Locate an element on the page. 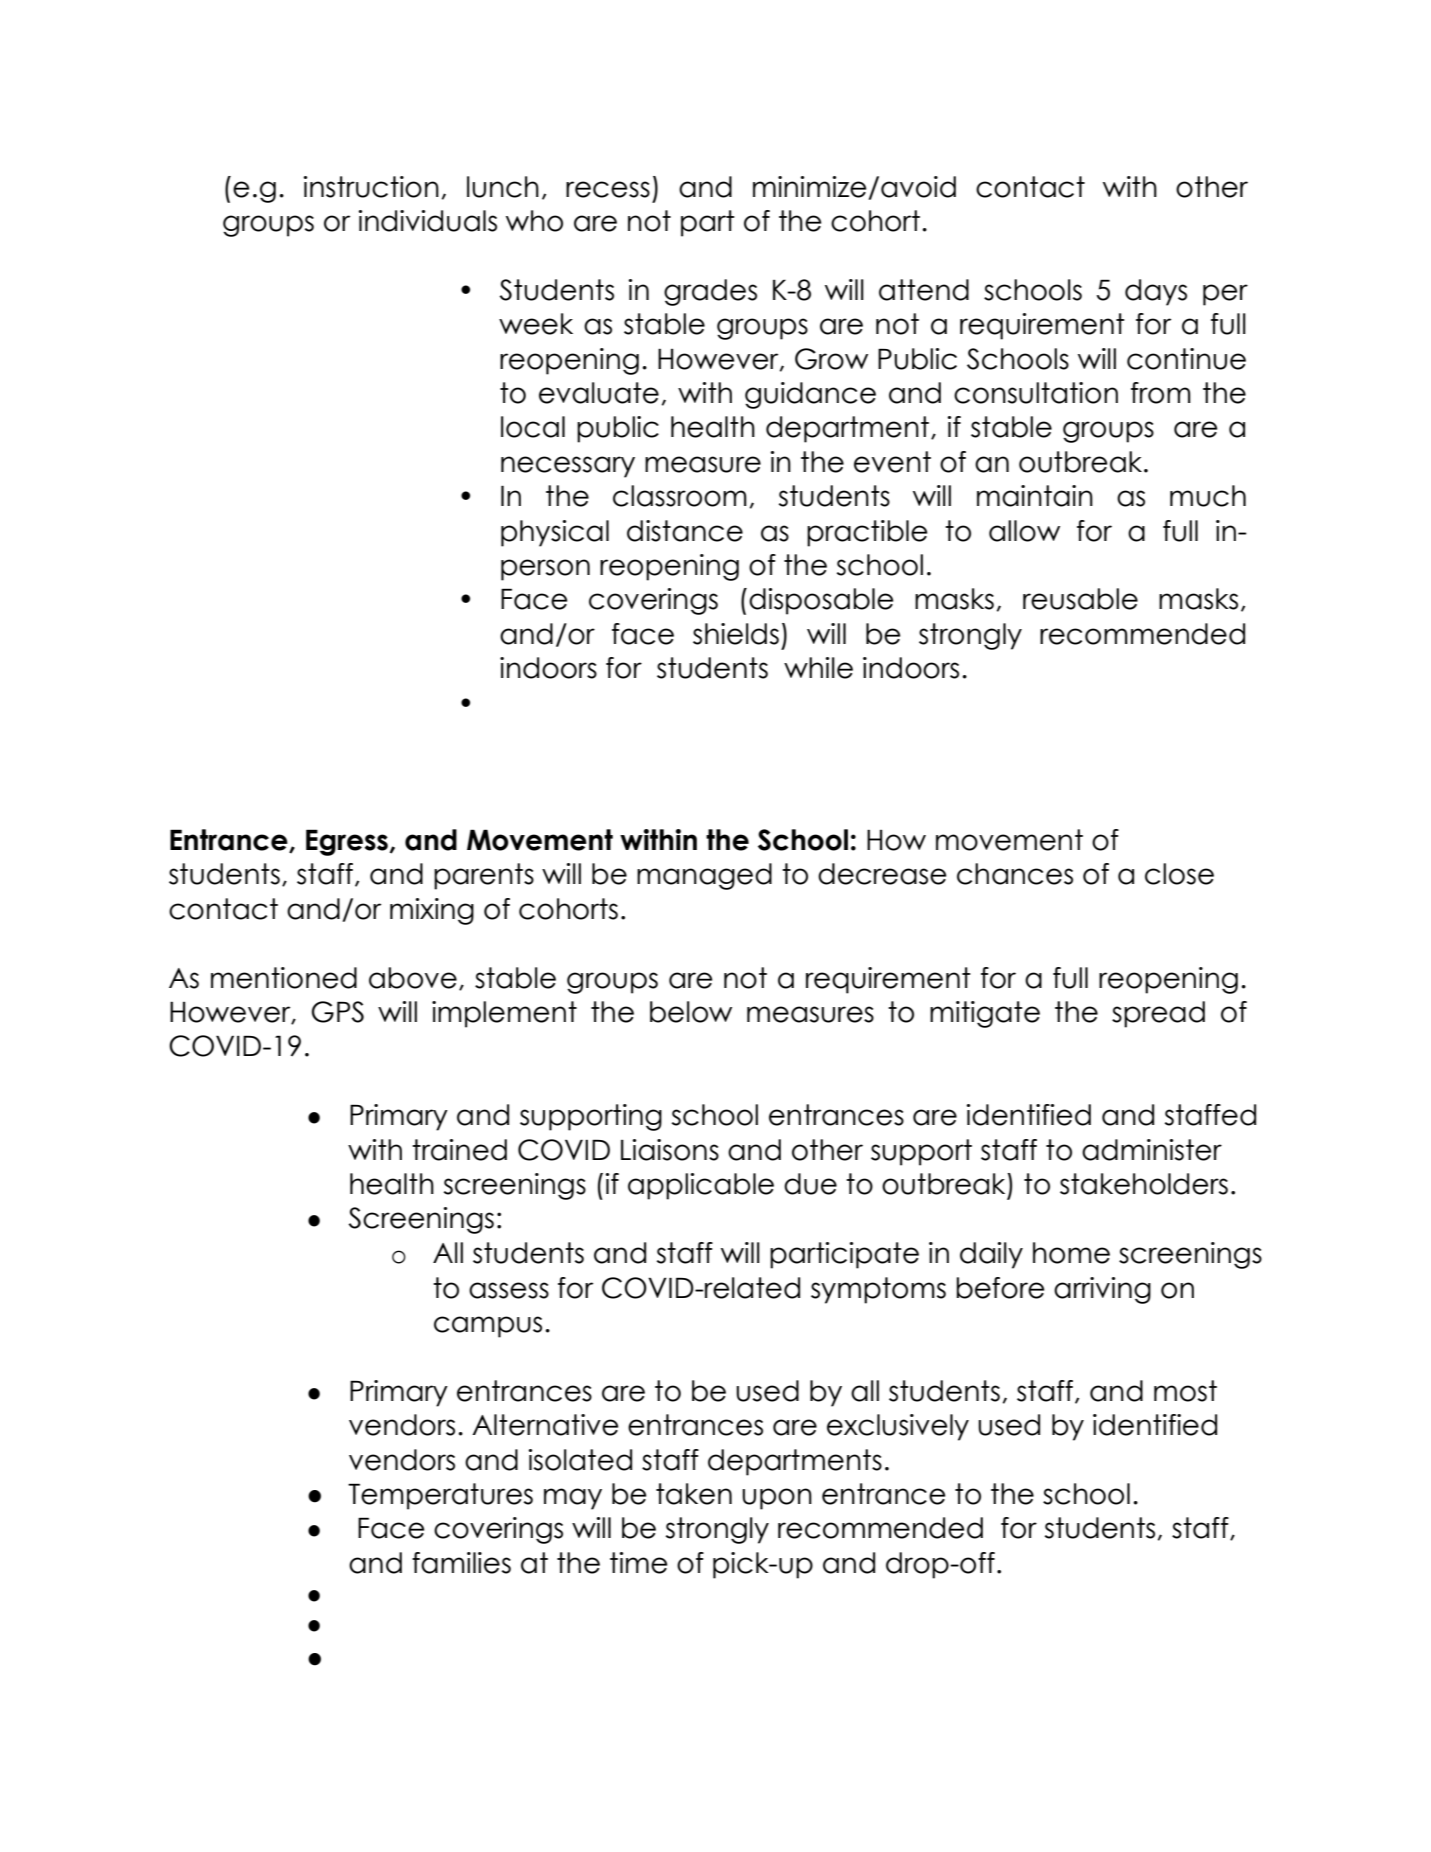 The width and height of the document is (1431, 1852). most is located at coordinates (1185, 1391).
